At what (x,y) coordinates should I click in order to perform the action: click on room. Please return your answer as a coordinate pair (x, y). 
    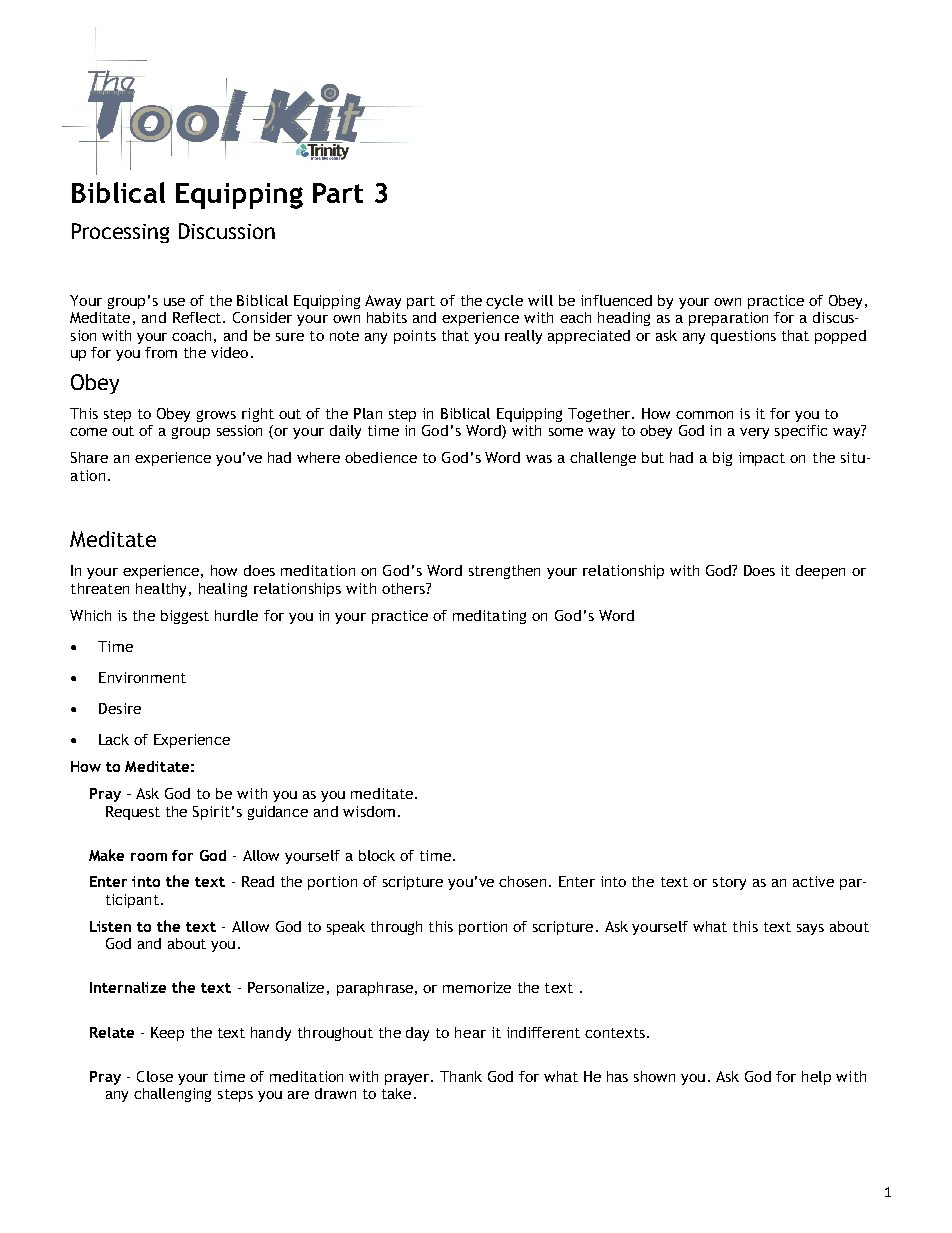
    Looking at the image, I should click on (149, 857).
